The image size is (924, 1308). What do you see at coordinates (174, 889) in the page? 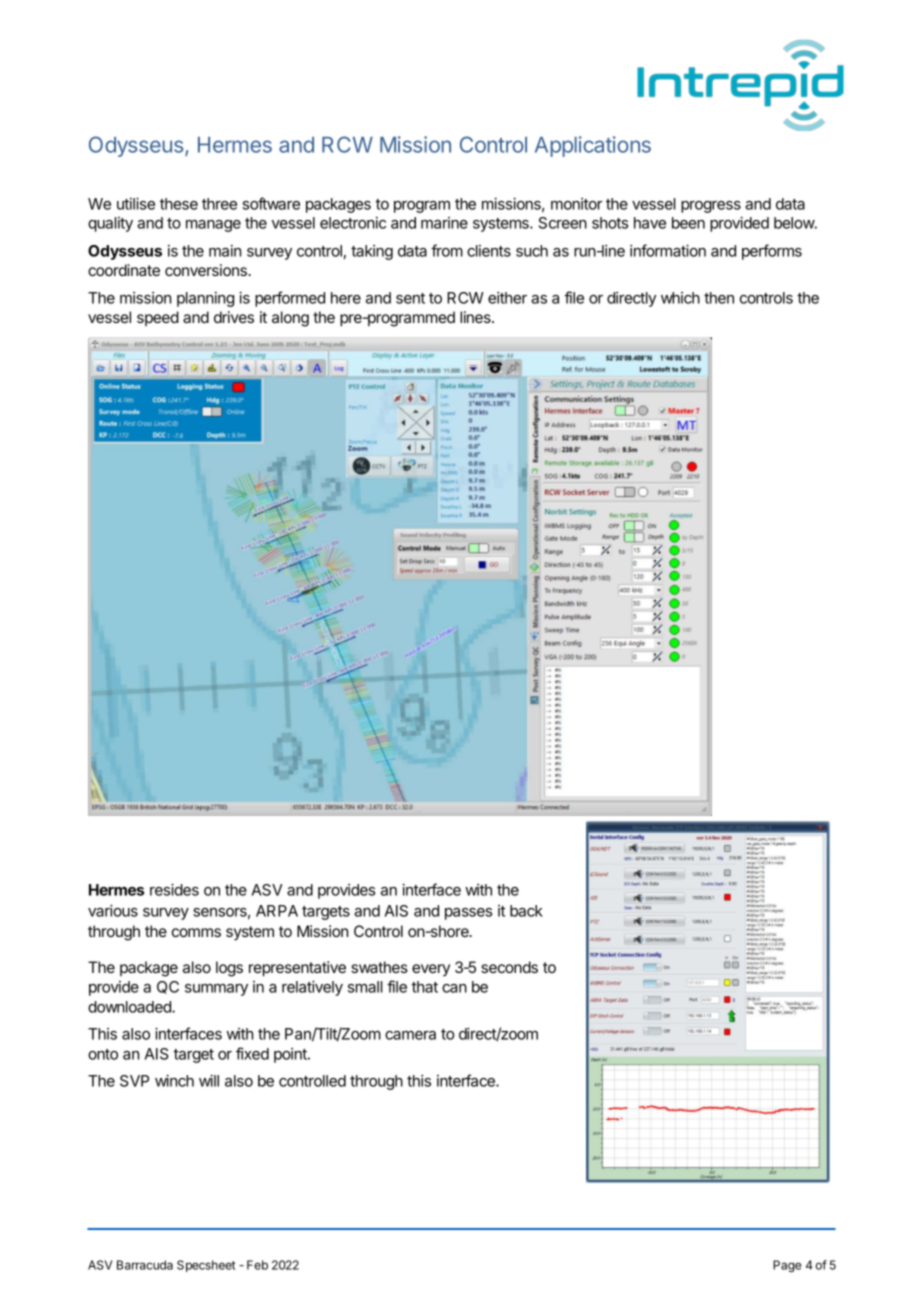
I see `resides` at bounding box center [174, 889].
